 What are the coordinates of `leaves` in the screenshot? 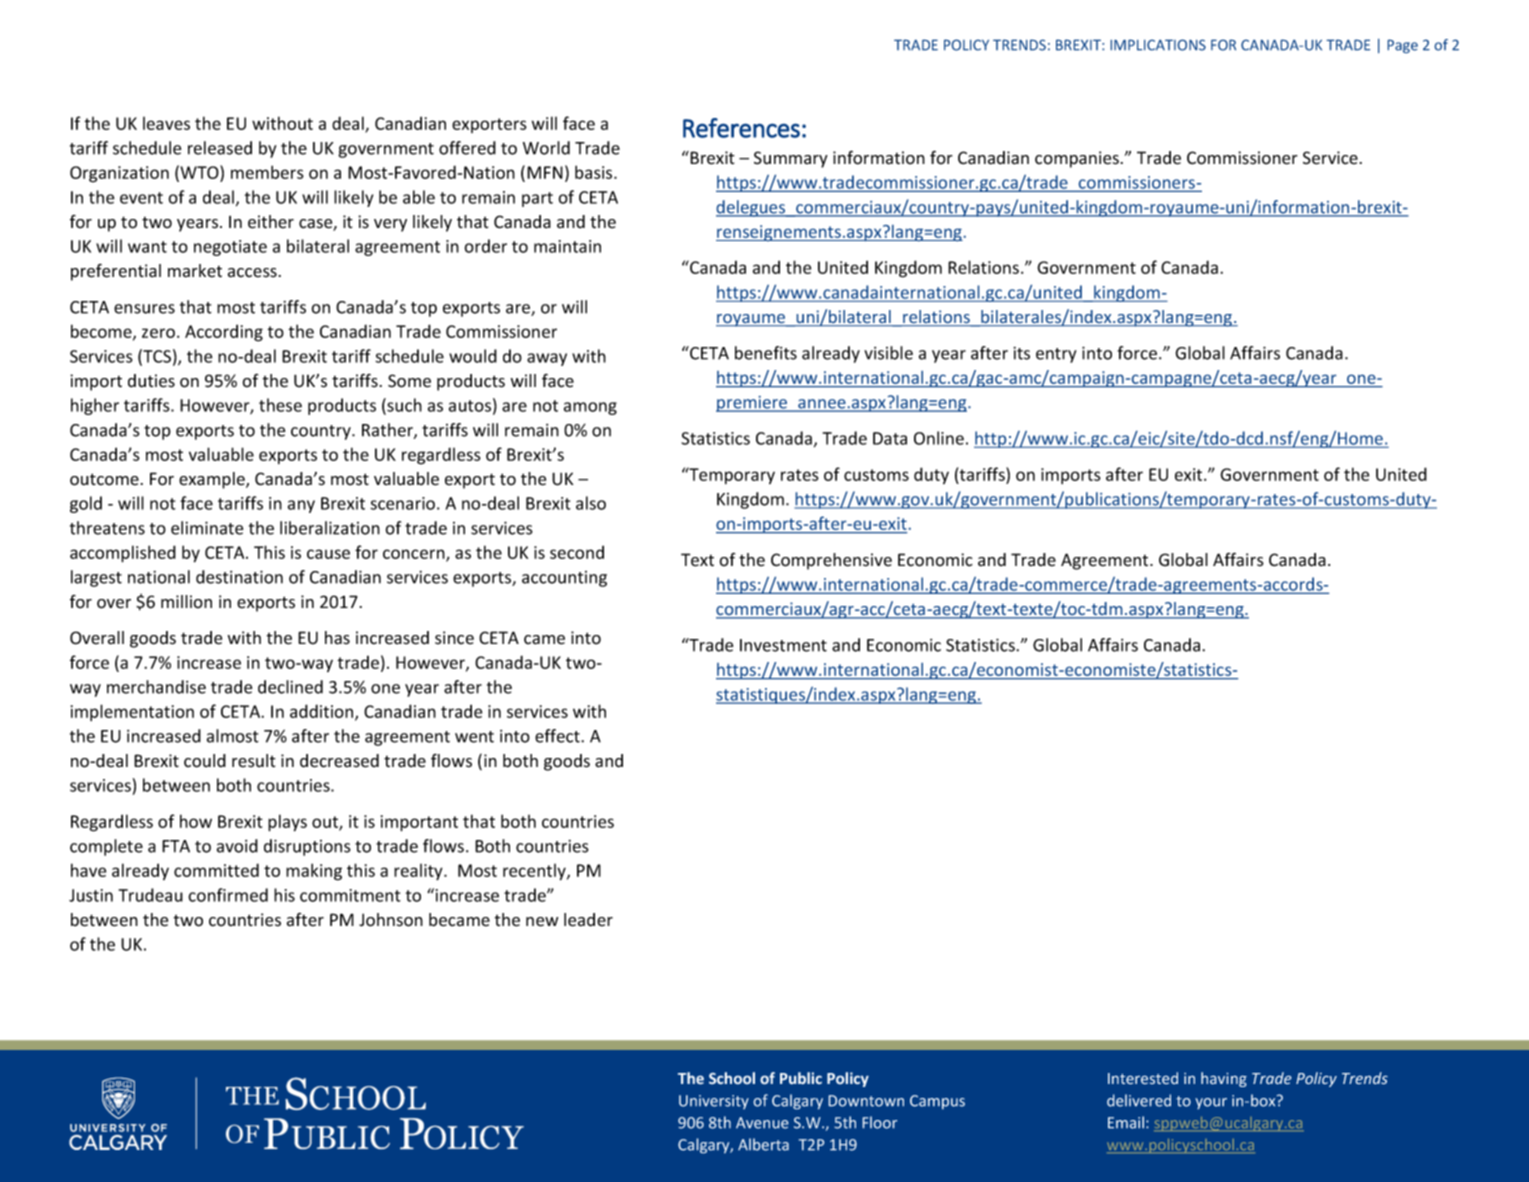 It's located at (166, 123).
